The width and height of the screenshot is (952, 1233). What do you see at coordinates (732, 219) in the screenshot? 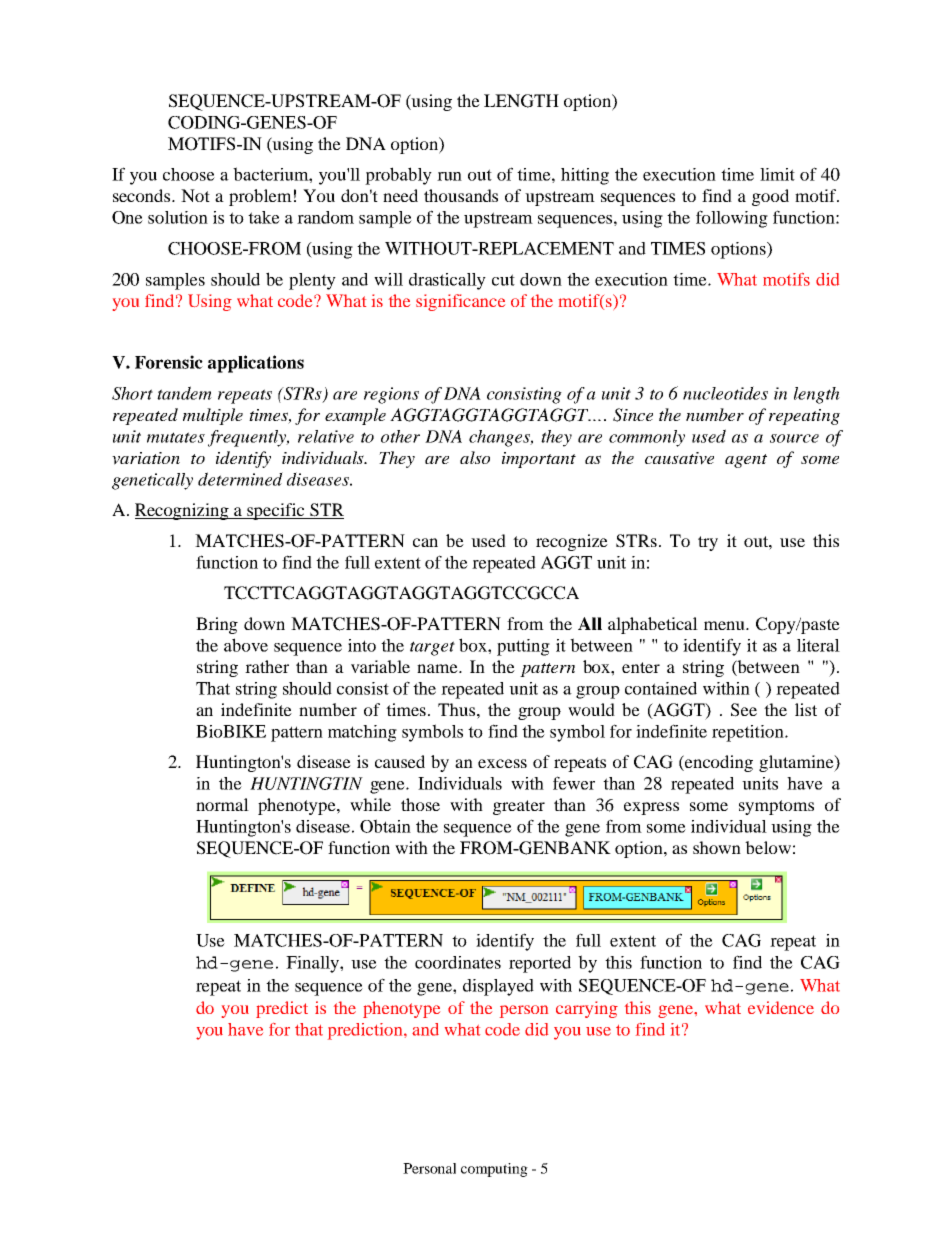
I see `following` at bounding box center [732, 219].
